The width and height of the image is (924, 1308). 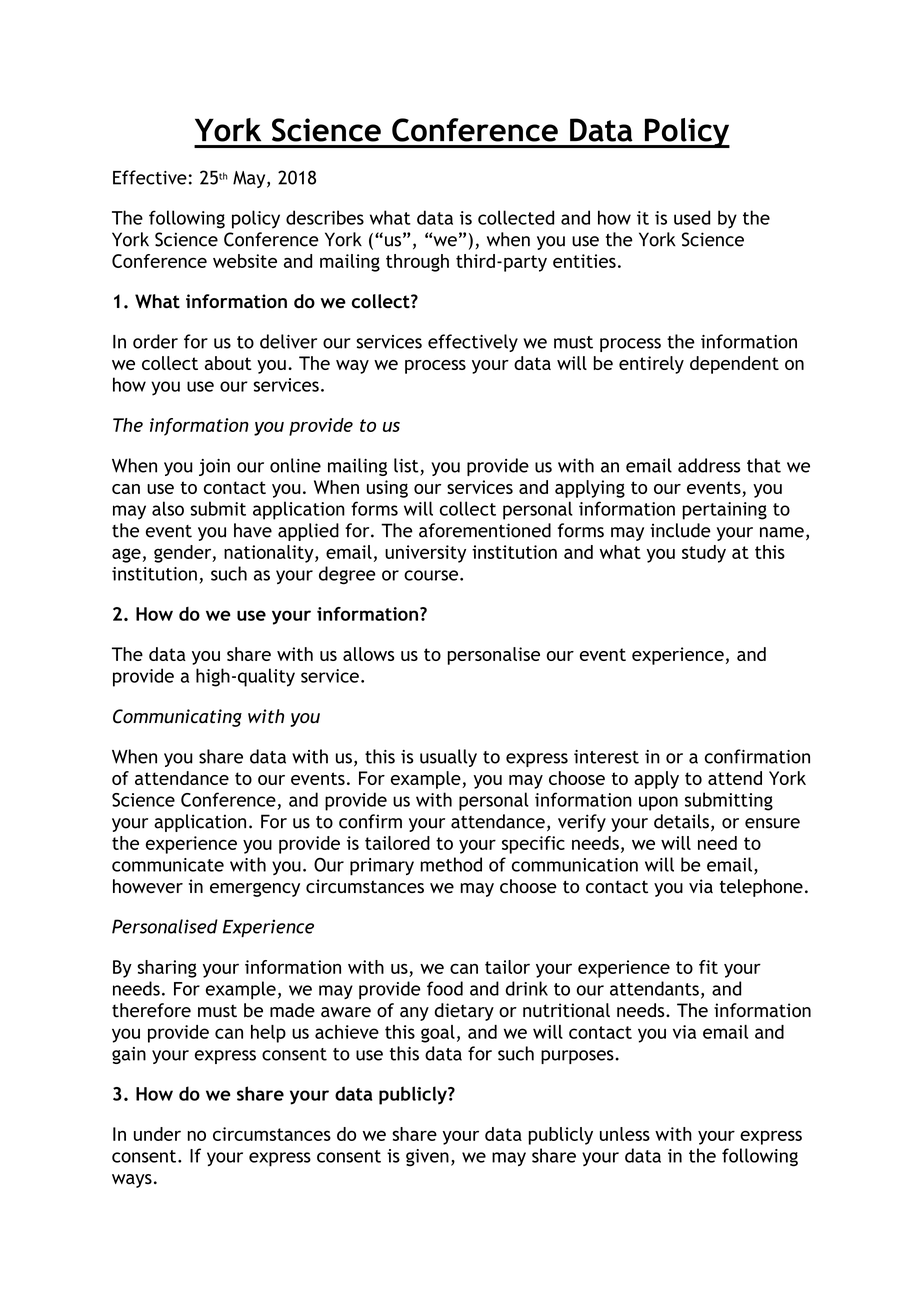 What do you see at coordinates (245, 261) in the image?
I see `website` at bounding box center [245, 261].
